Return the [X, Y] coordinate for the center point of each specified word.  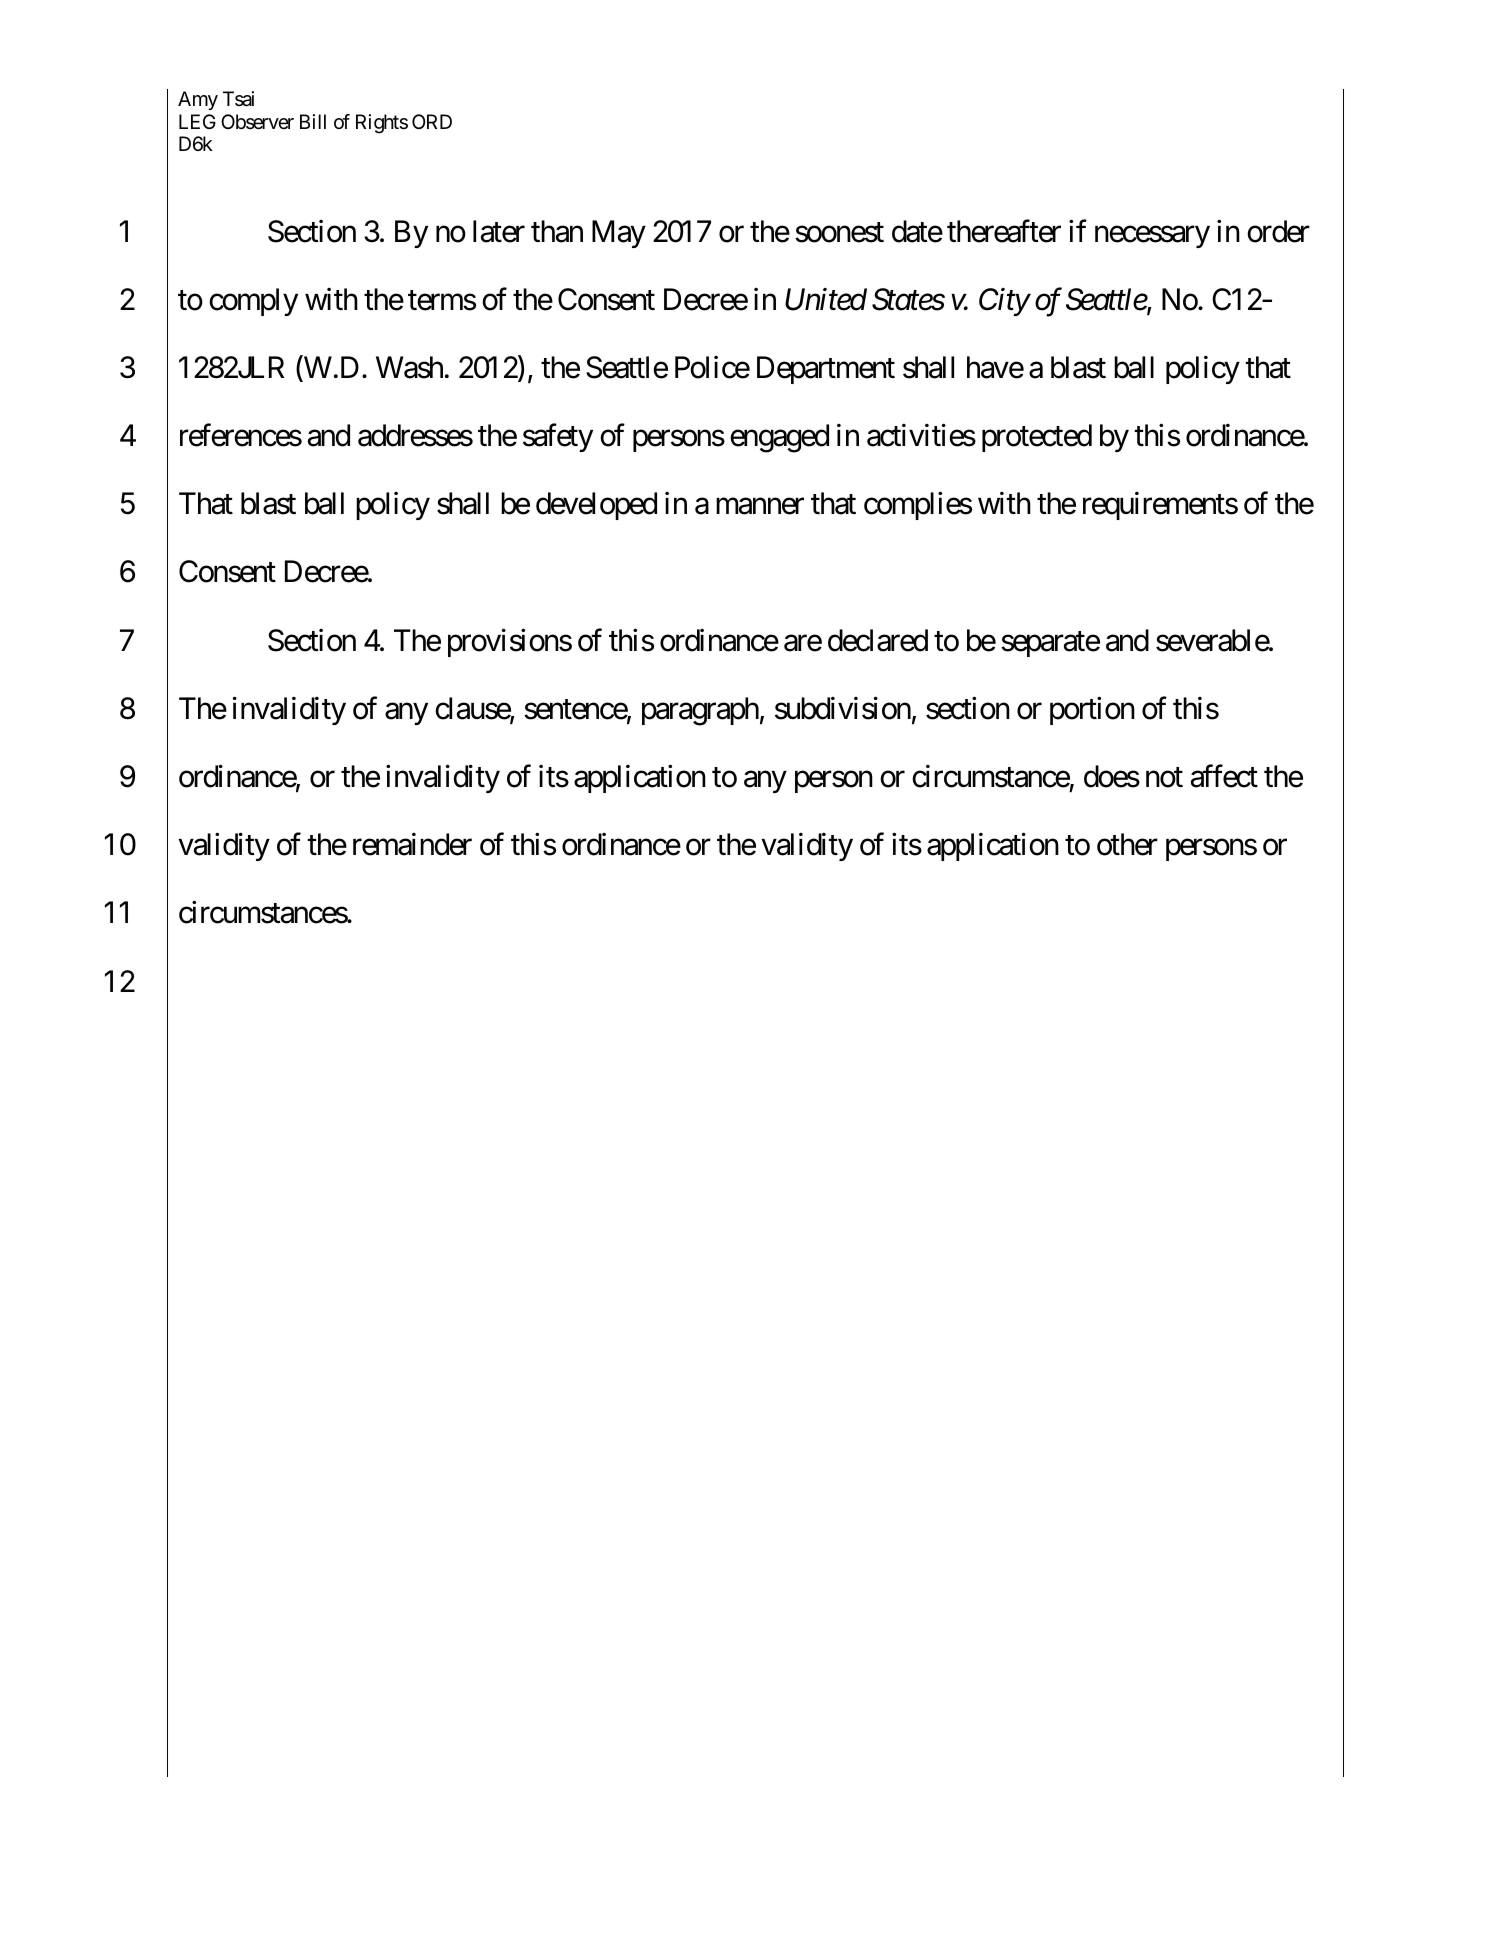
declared [878, 640]
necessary [1152, 237]
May [619, 234]
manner [760, 507]
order [1278, 231]
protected [1037, 438]
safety [558, 438]
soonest [839, 233]
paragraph [700, 711]
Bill [313, 121]
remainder [412, 844]
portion [1092, 711]
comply [253, 302]
